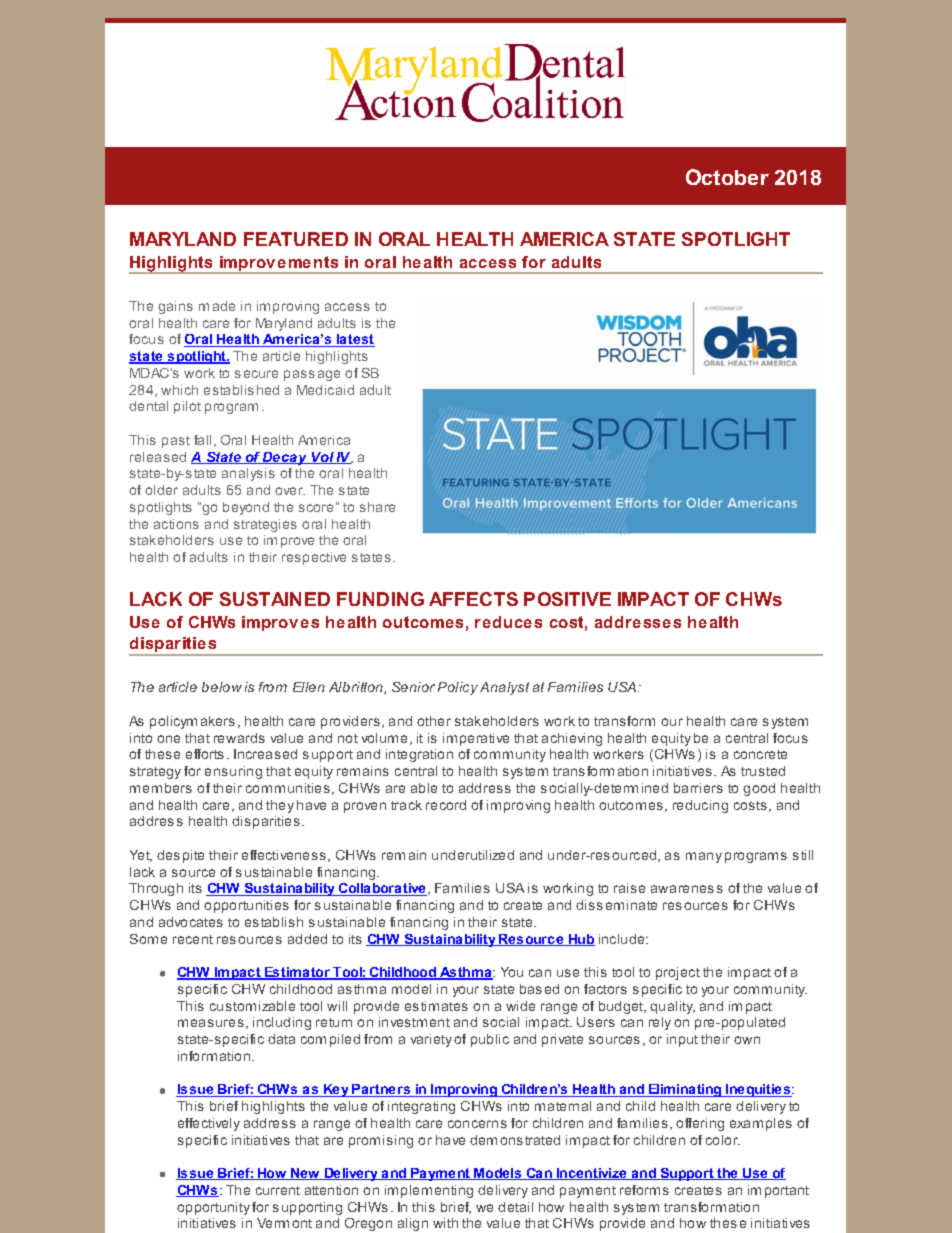  I want to click on concrete, so click(760, 754).
